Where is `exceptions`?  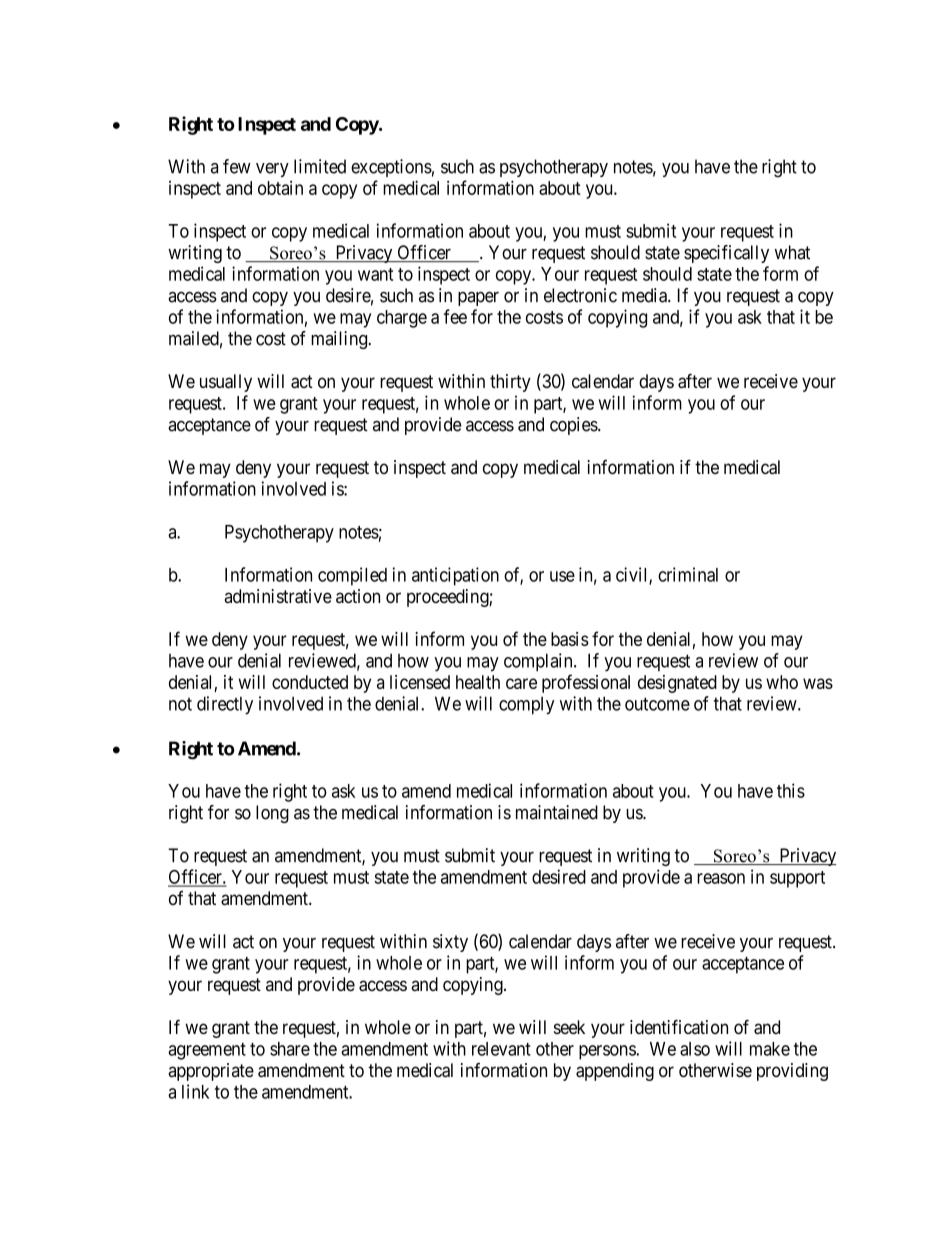
exceptions is located at coordinates (391, 168).
